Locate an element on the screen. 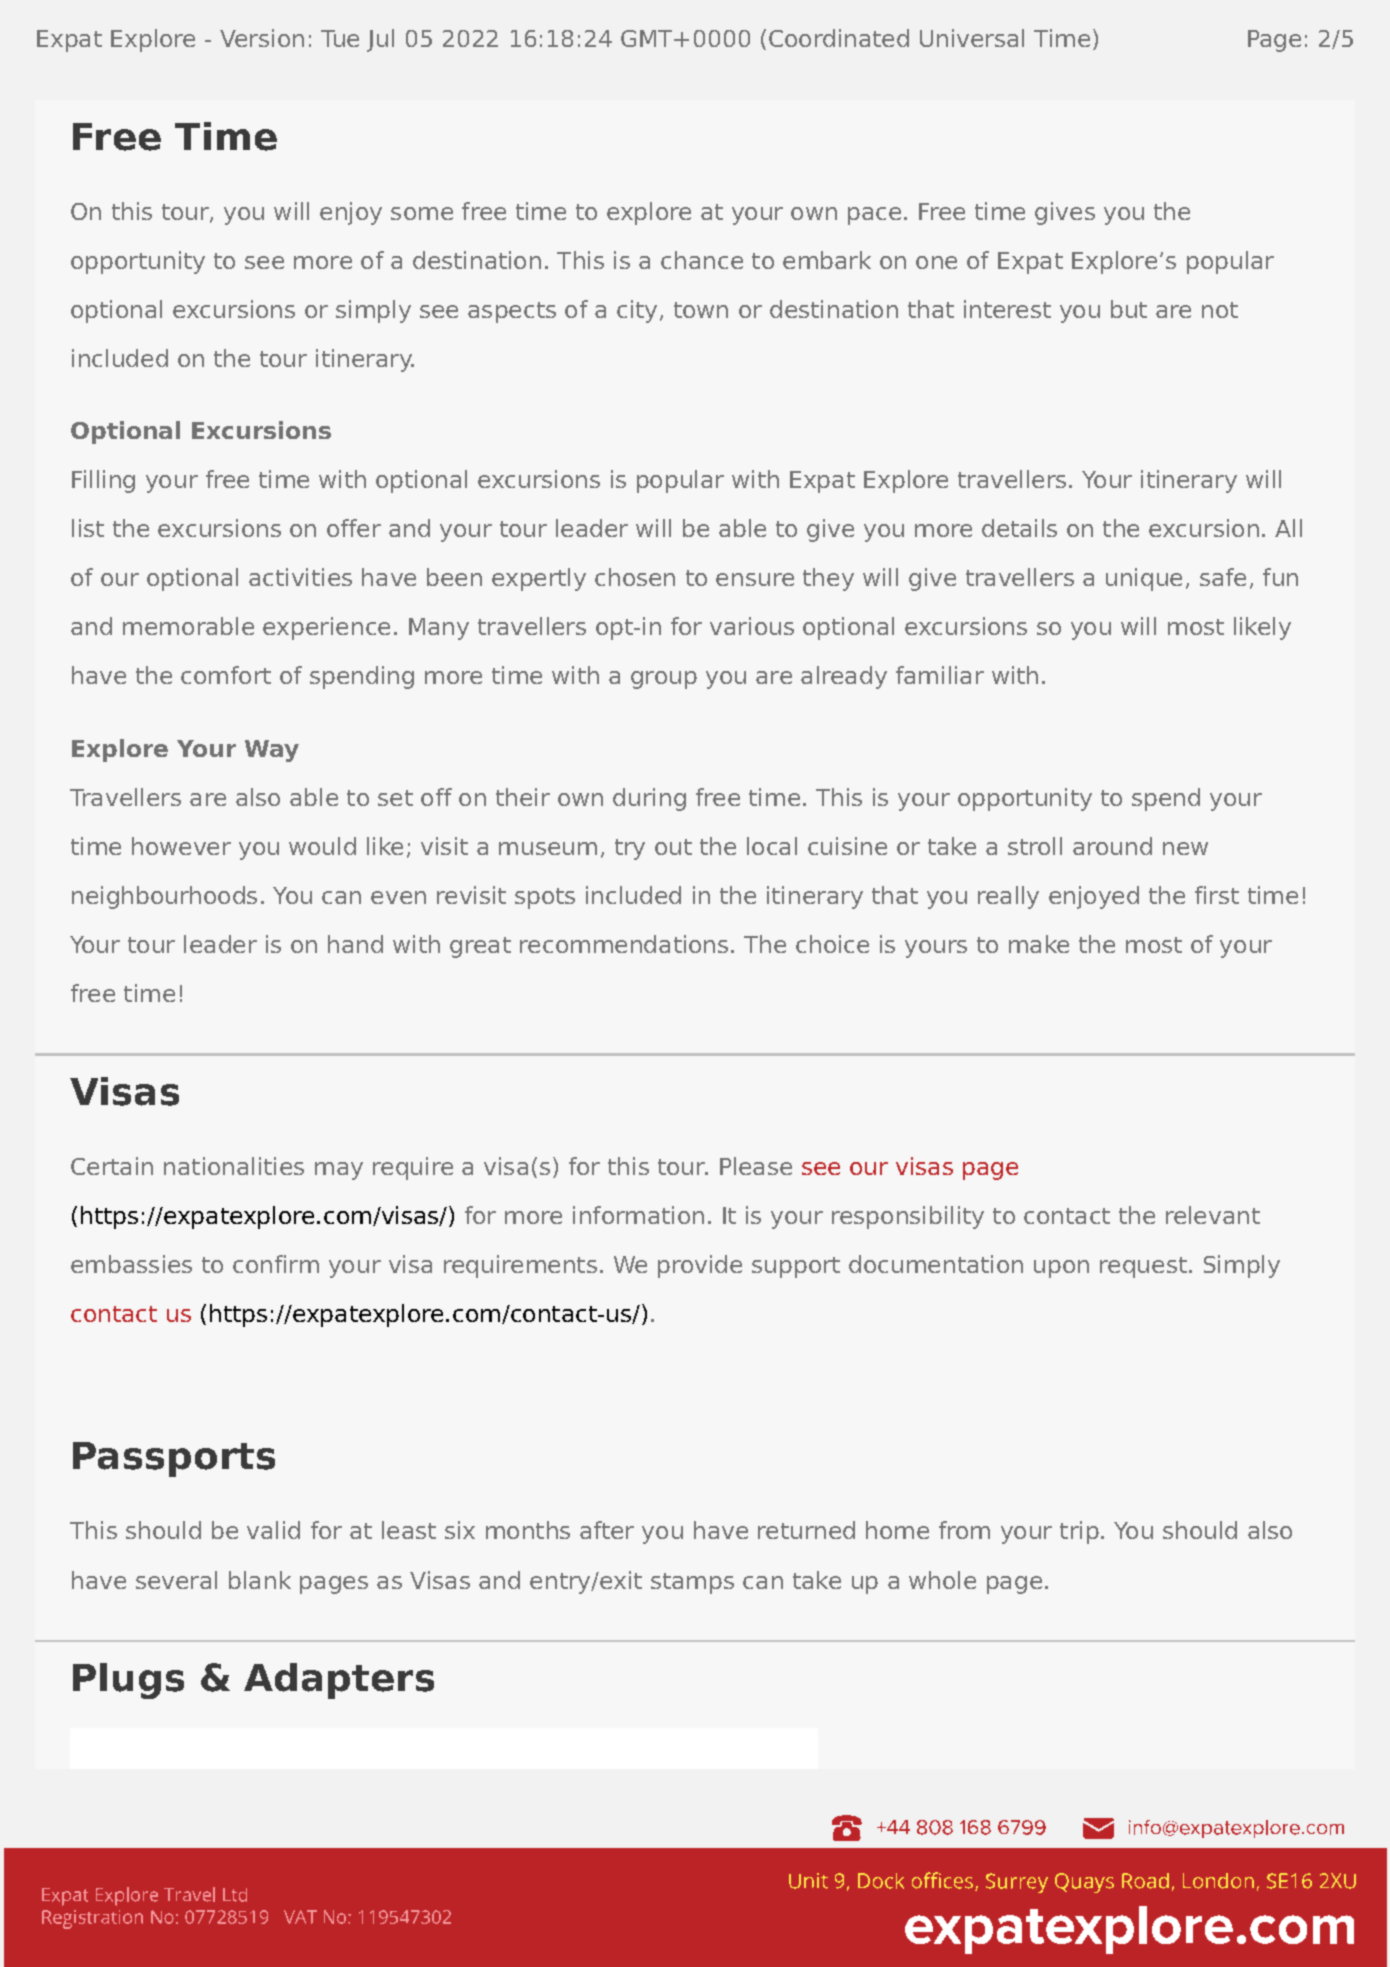 This screenshot has height=1967, width=1390. stamps is located at coordinates (692, 1583).
